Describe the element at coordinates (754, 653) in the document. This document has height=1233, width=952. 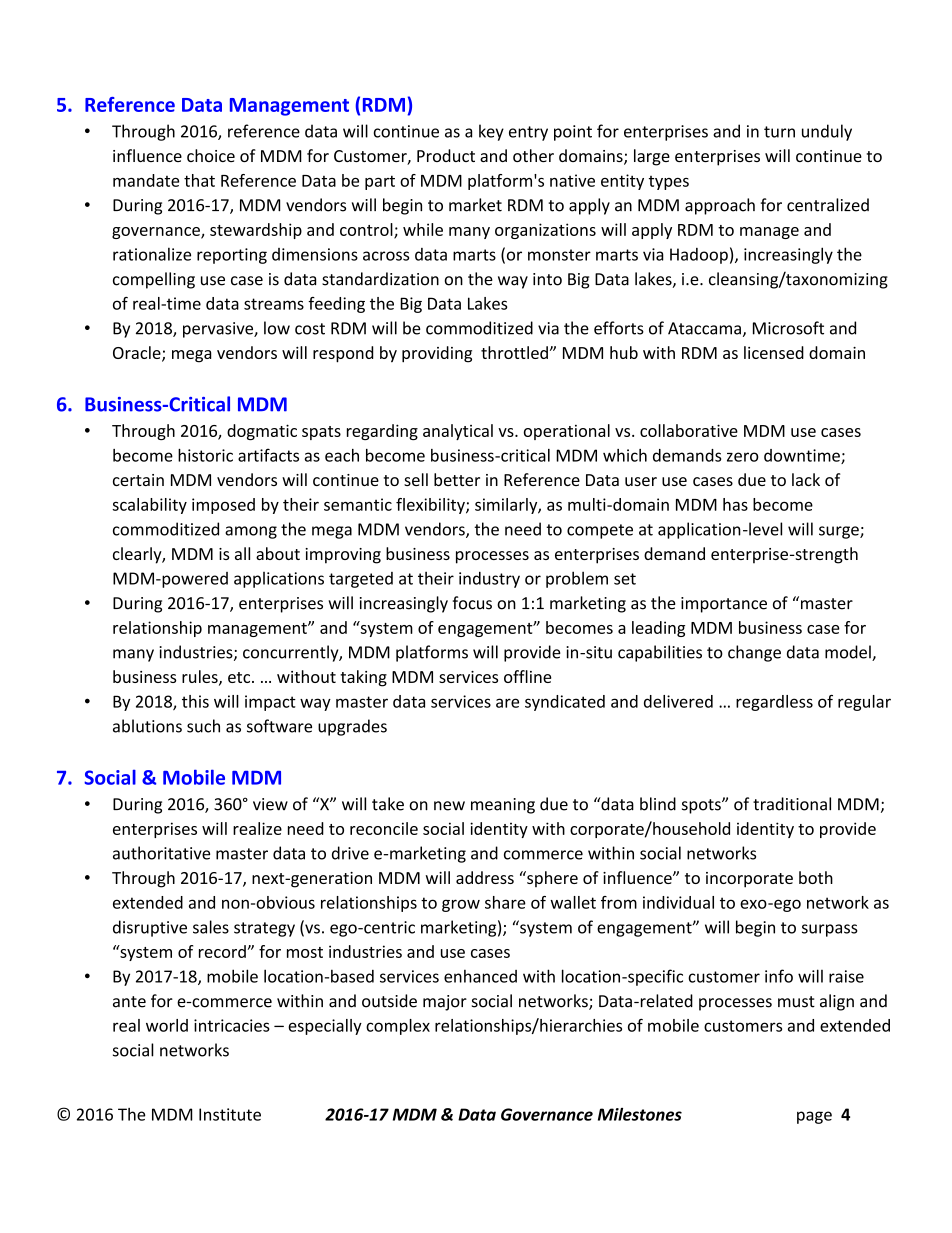
I see `change` at that location.
